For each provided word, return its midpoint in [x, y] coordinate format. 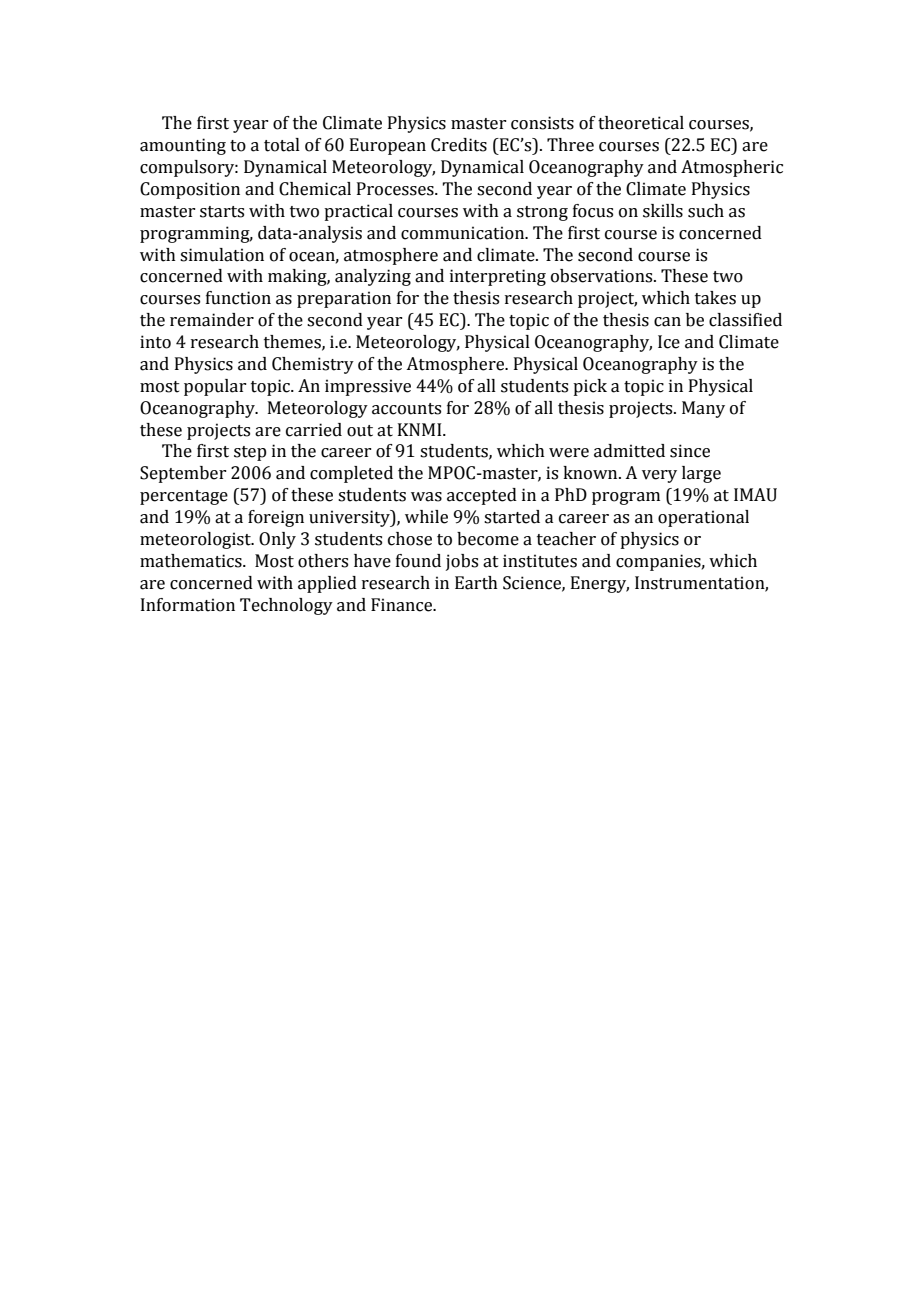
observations [603, 276]
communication [464, 233]
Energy [600, 584]
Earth [476, 583]
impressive [368, 387]
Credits [459, 145]
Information [188, 605]
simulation [222, 255]
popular [215, 387]
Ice [669, 342]
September [183, 474]
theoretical [641, 123]
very [659, 476]
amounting [183, 146]
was [426, 497]
